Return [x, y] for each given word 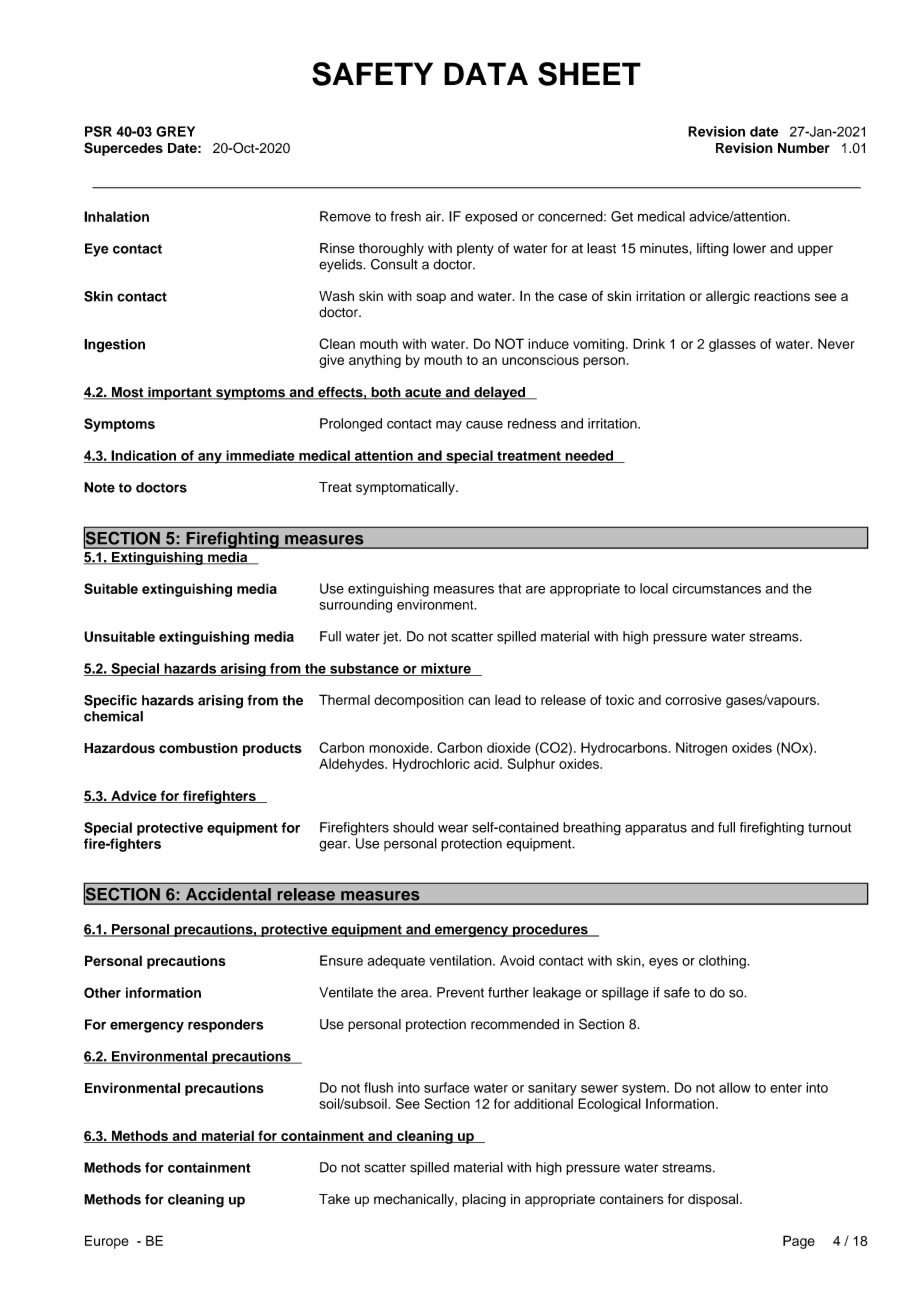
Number [804, 148]
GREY [175, 131]
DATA [486, 73]
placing [484, 1200]
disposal [714, 1200]
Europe [107, 1242]
